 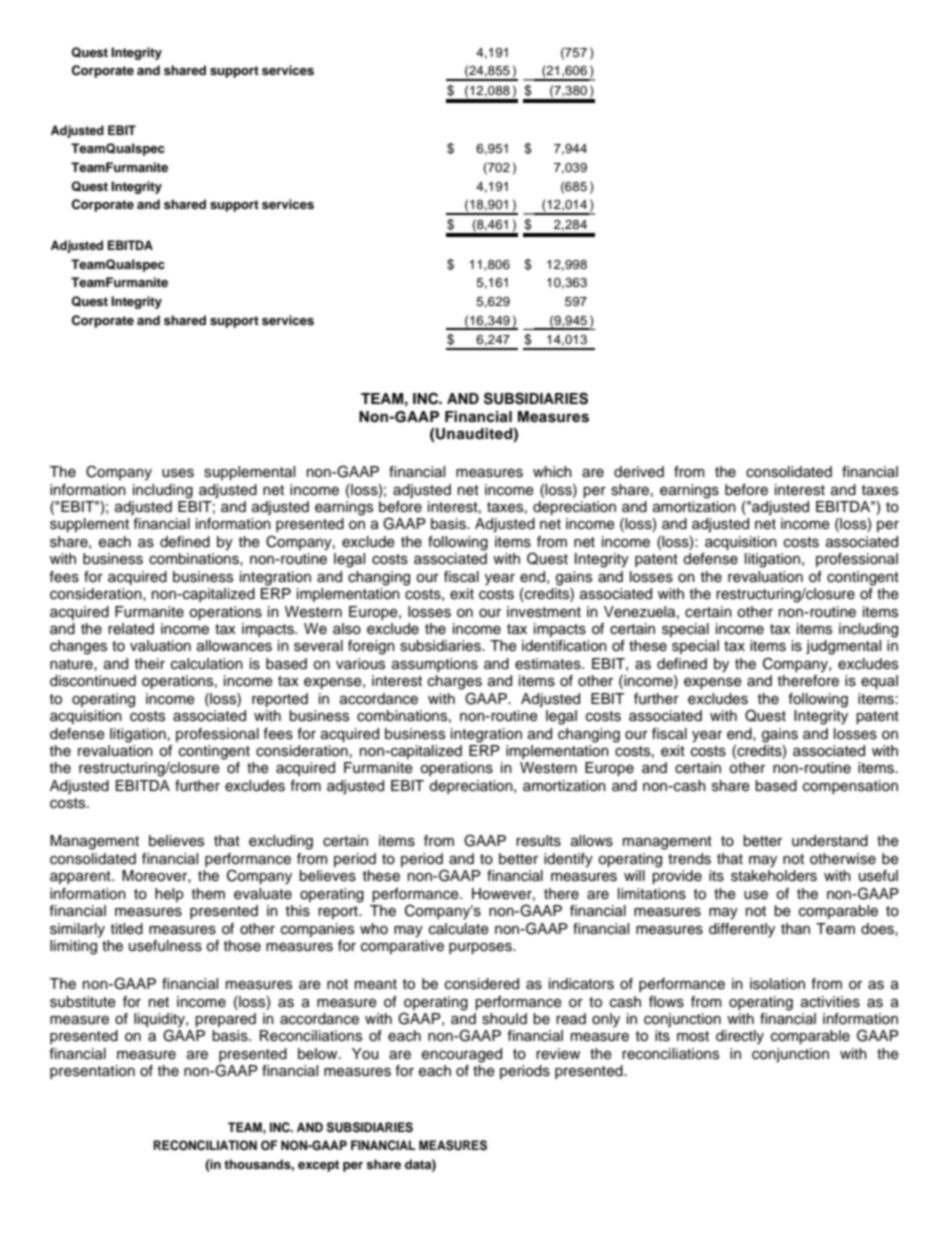 What do you see at coordinates (435, 665) in the page?
I see `assumptions` at bounding box center [435, 665].
